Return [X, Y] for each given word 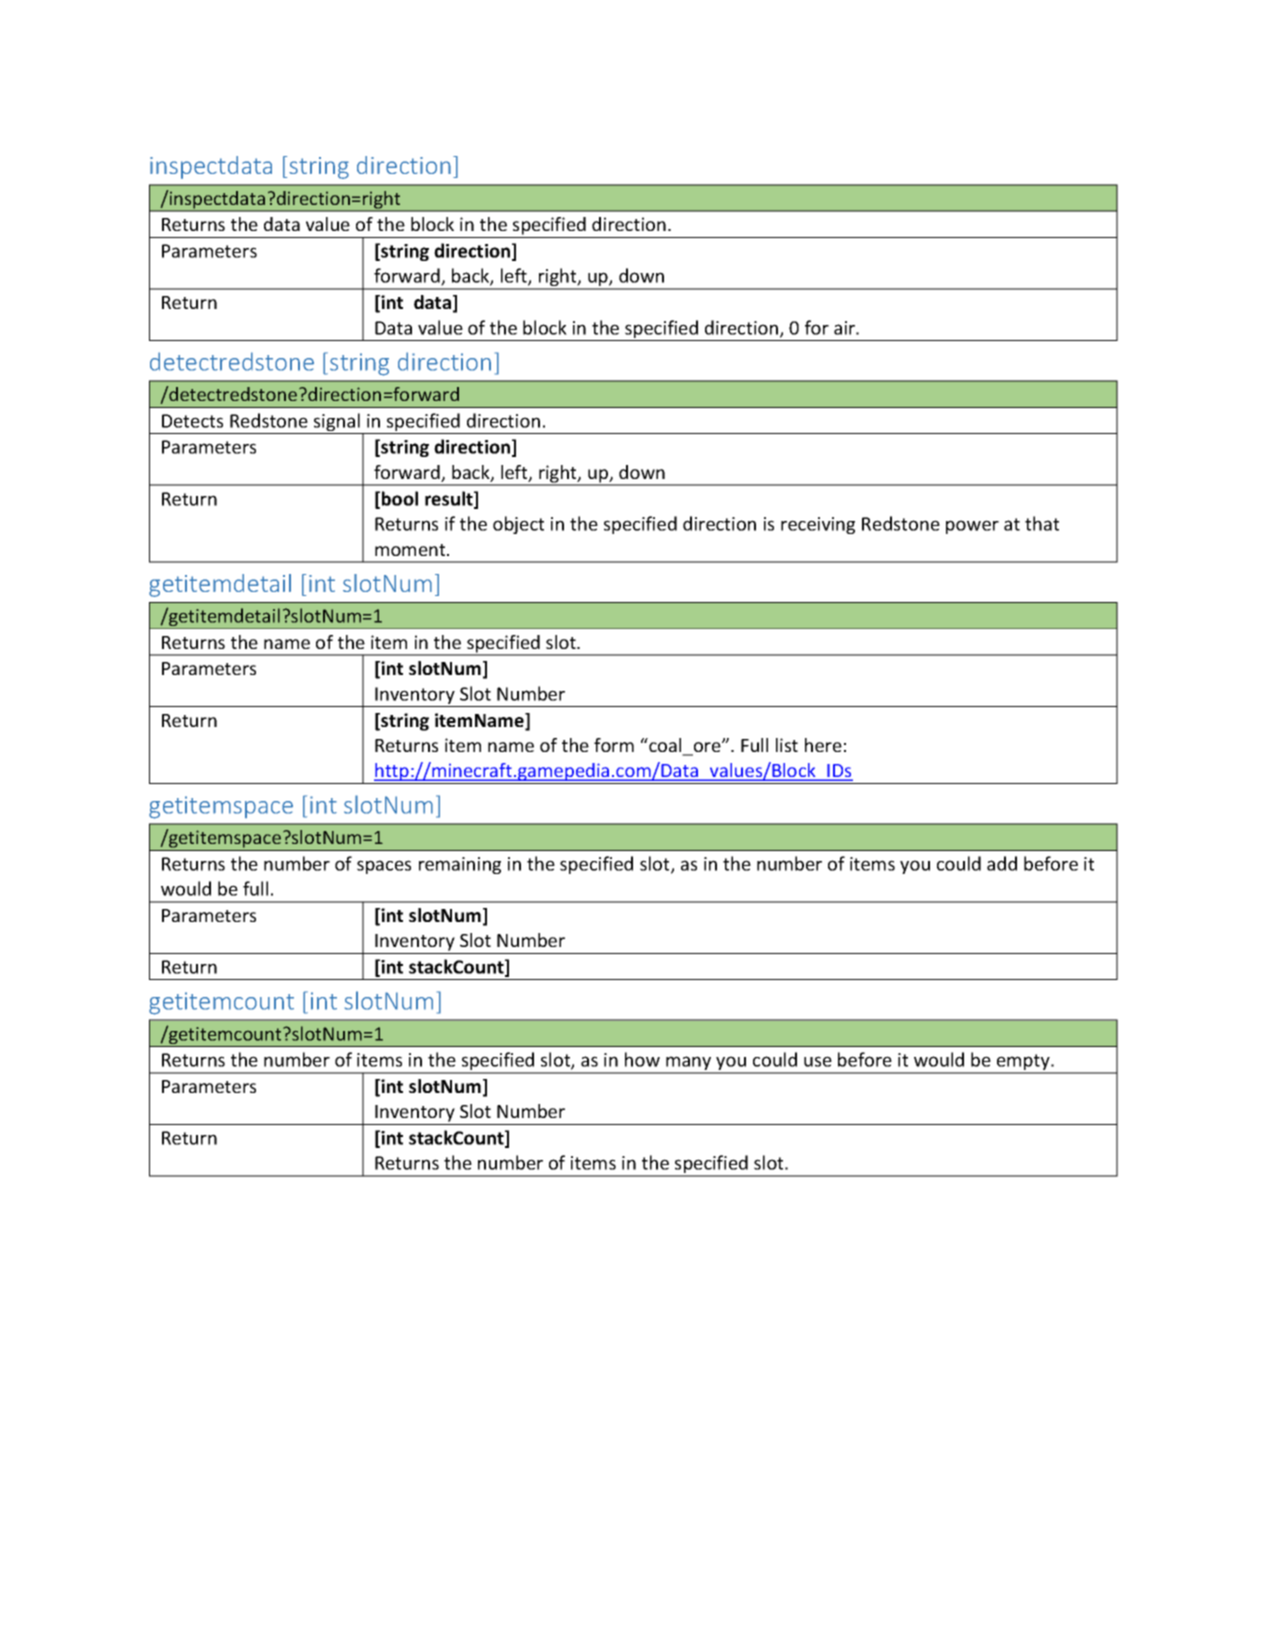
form [614, 745]
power [972, 527]
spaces [384, 867]
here [823, 745]
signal [337, 423]
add [1002, 863]
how [642, 1059]
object [518, 525]
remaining [460, 865]
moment [411, 550]
